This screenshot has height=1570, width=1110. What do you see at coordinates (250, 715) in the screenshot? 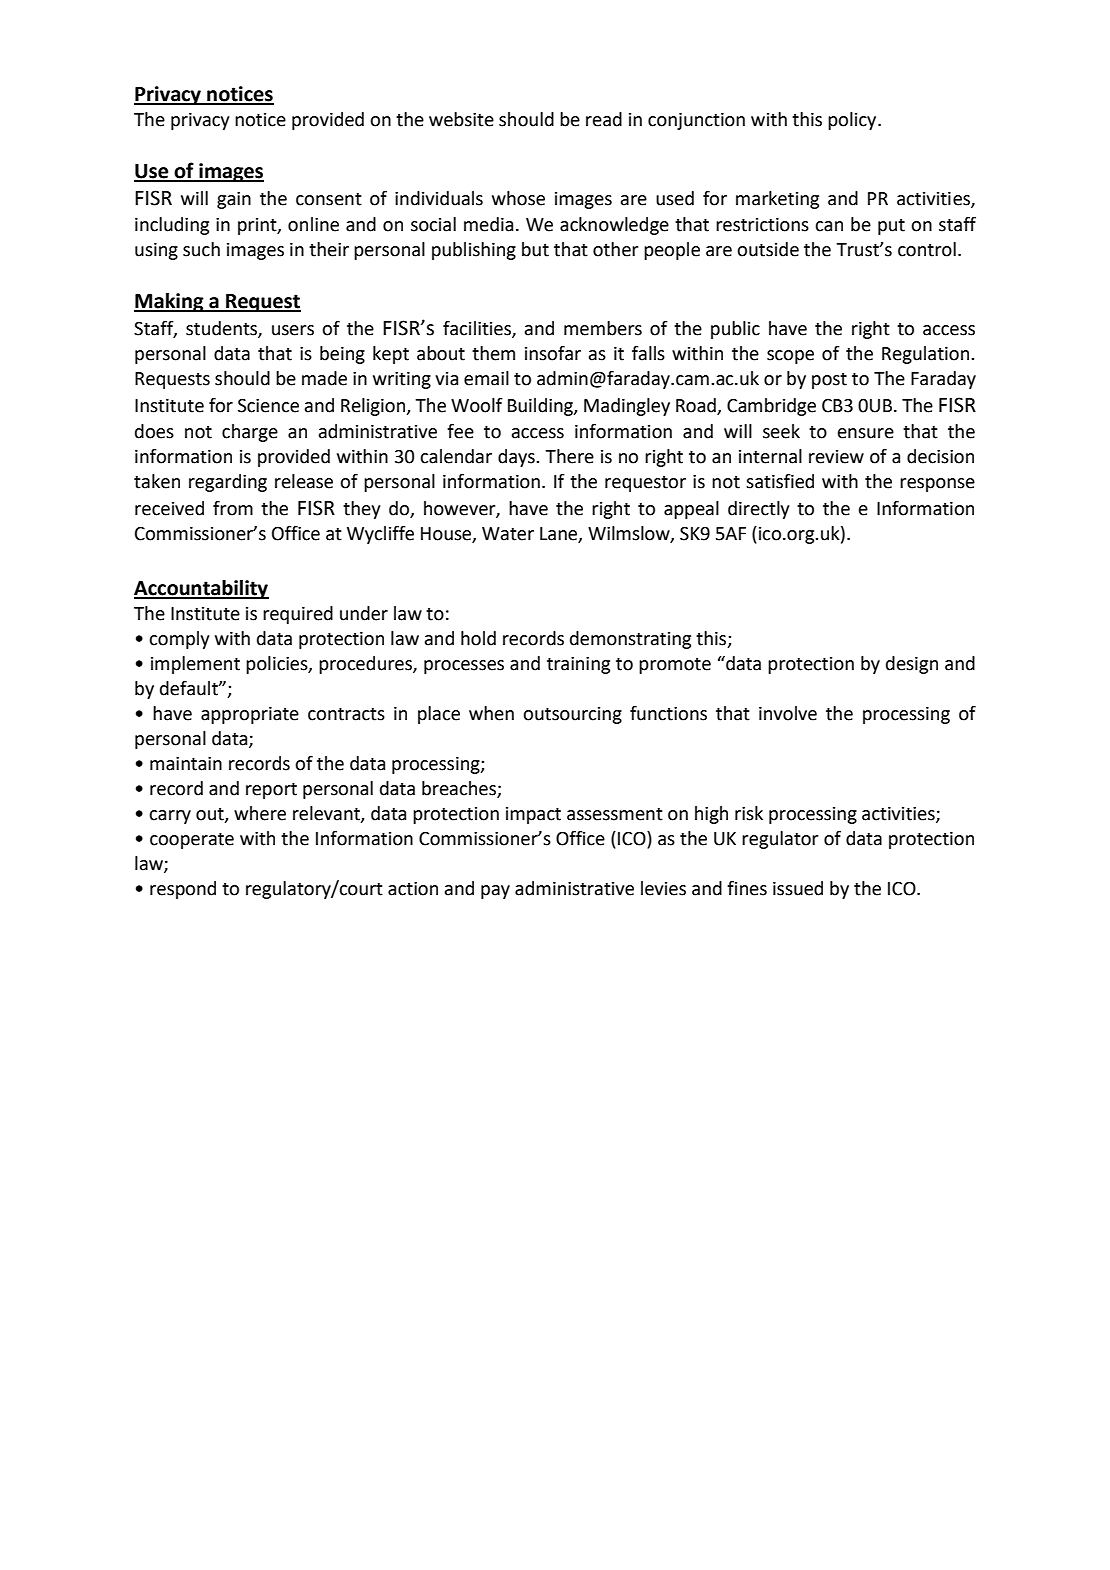
I see `appropriate` at bounding box center [250, 715].
